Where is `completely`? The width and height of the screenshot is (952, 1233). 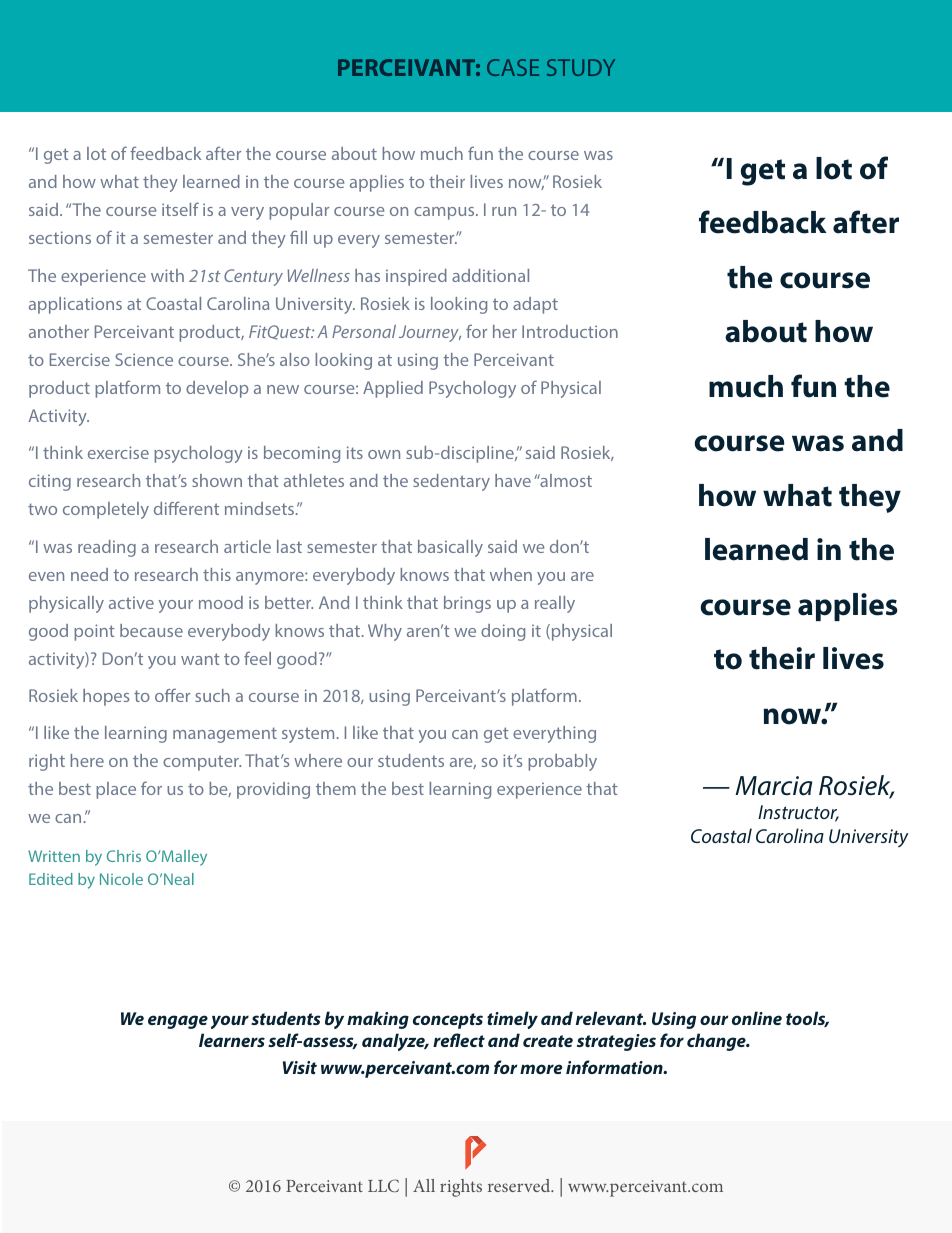 completely is located at coordinates (106, 510).
